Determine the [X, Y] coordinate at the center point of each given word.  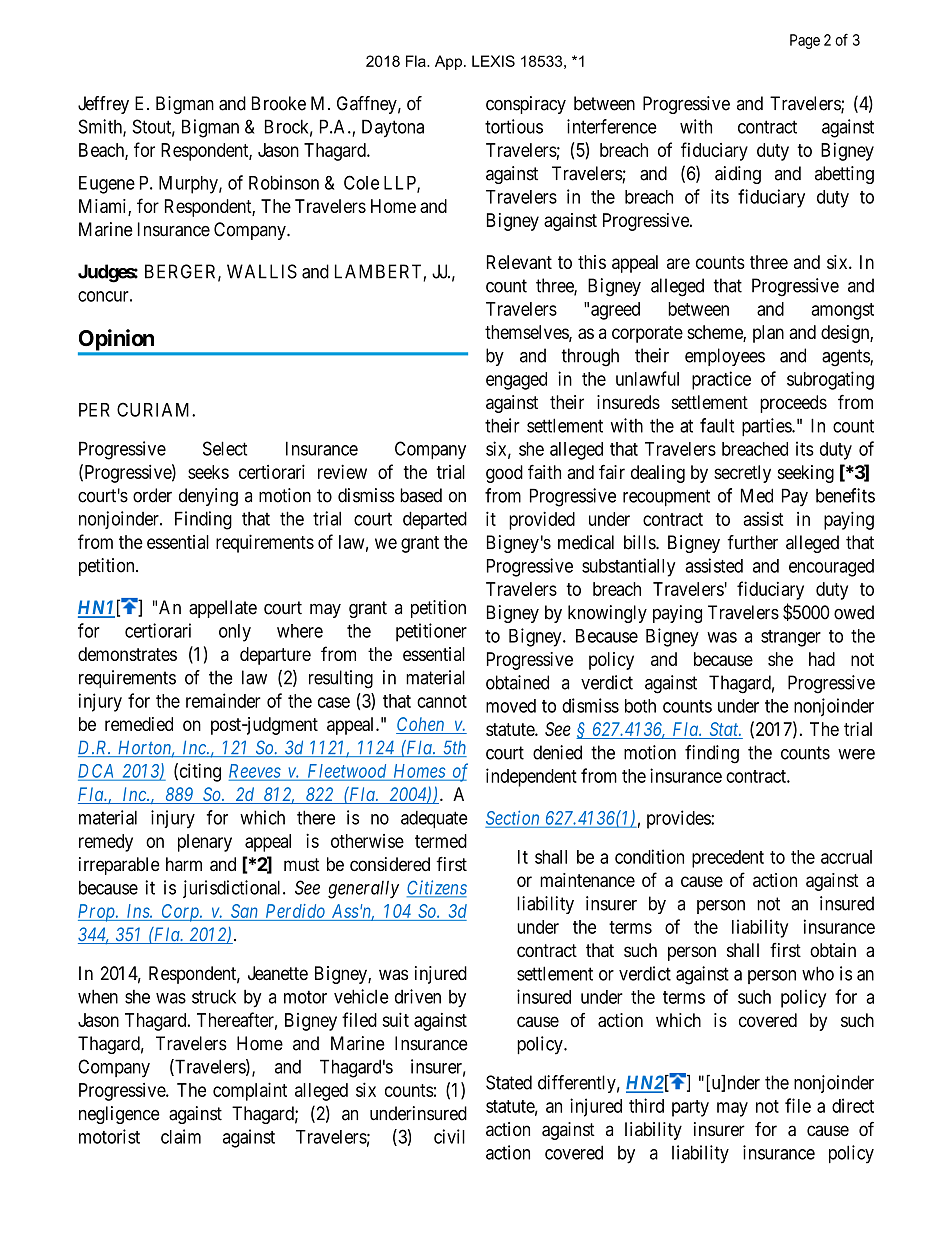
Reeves [255, 772]
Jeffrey [103, 105]
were [856, 754]
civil [449, 1136]
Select [225, 448]
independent [531, 777]
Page [805, 41]
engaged [516, 381]
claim [181, 1136]
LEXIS [493, 61]
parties [767, 427]
